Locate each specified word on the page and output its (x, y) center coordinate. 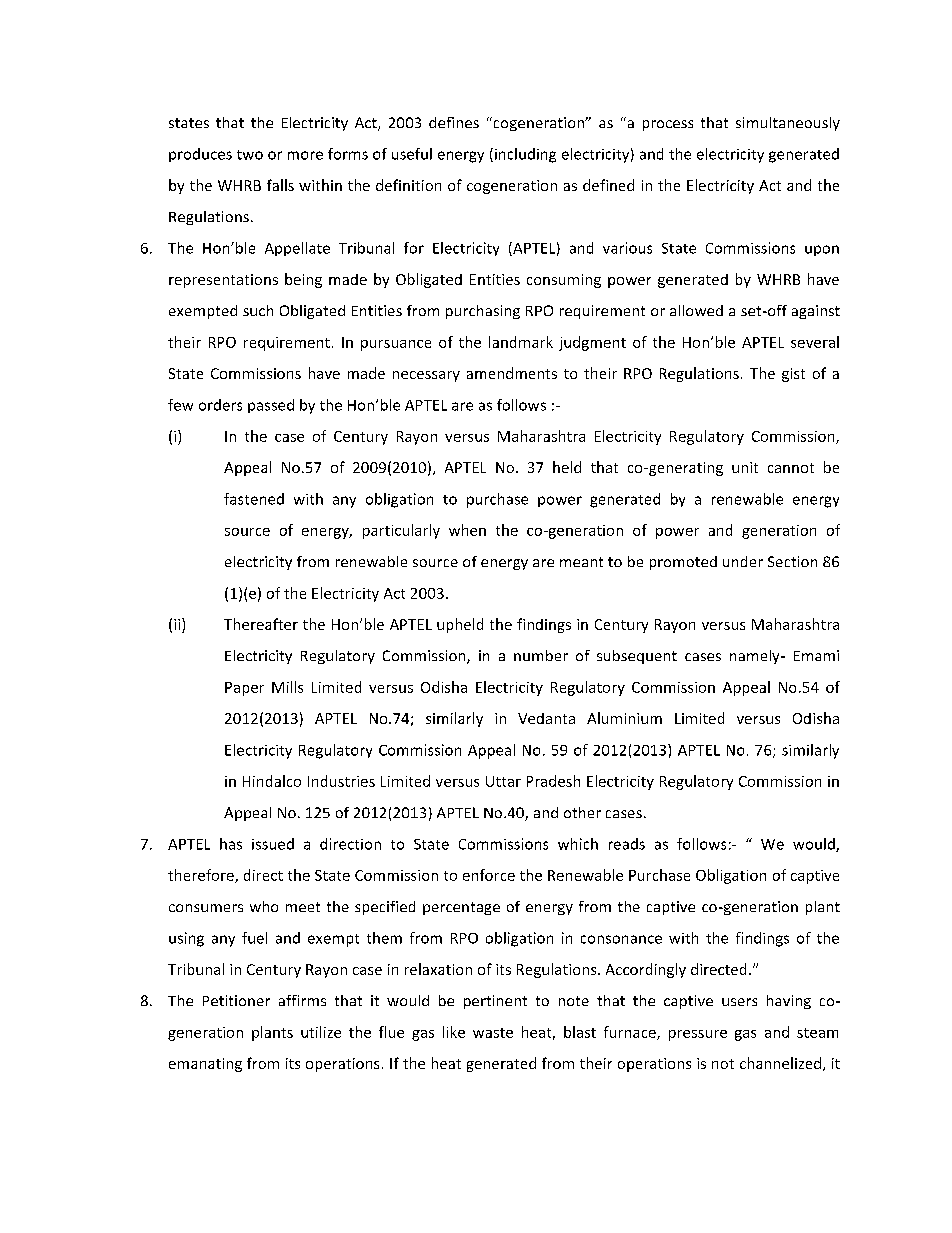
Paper (244, 689)
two (250, 155)
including (525, 155)
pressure (698, 1035)
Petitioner (236, 1000)
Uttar (503, 781)
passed (271, 406)
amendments (512, 373)
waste (493, 1033)
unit (745, 467)
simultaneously (788, 124)
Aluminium (624, 718)
